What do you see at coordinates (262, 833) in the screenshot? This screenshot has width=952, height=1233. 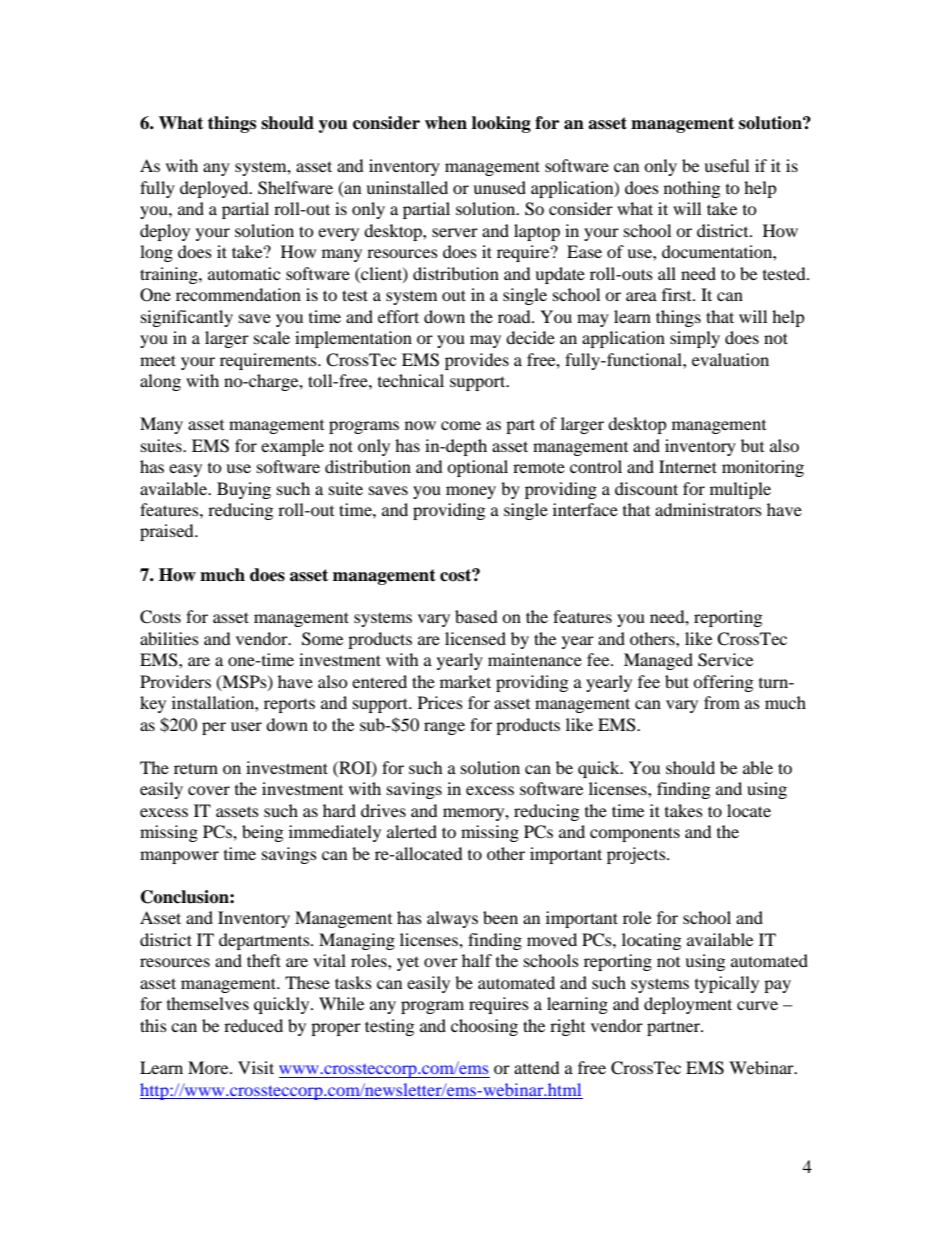 I see `being` at bounding box center [262, 833].
